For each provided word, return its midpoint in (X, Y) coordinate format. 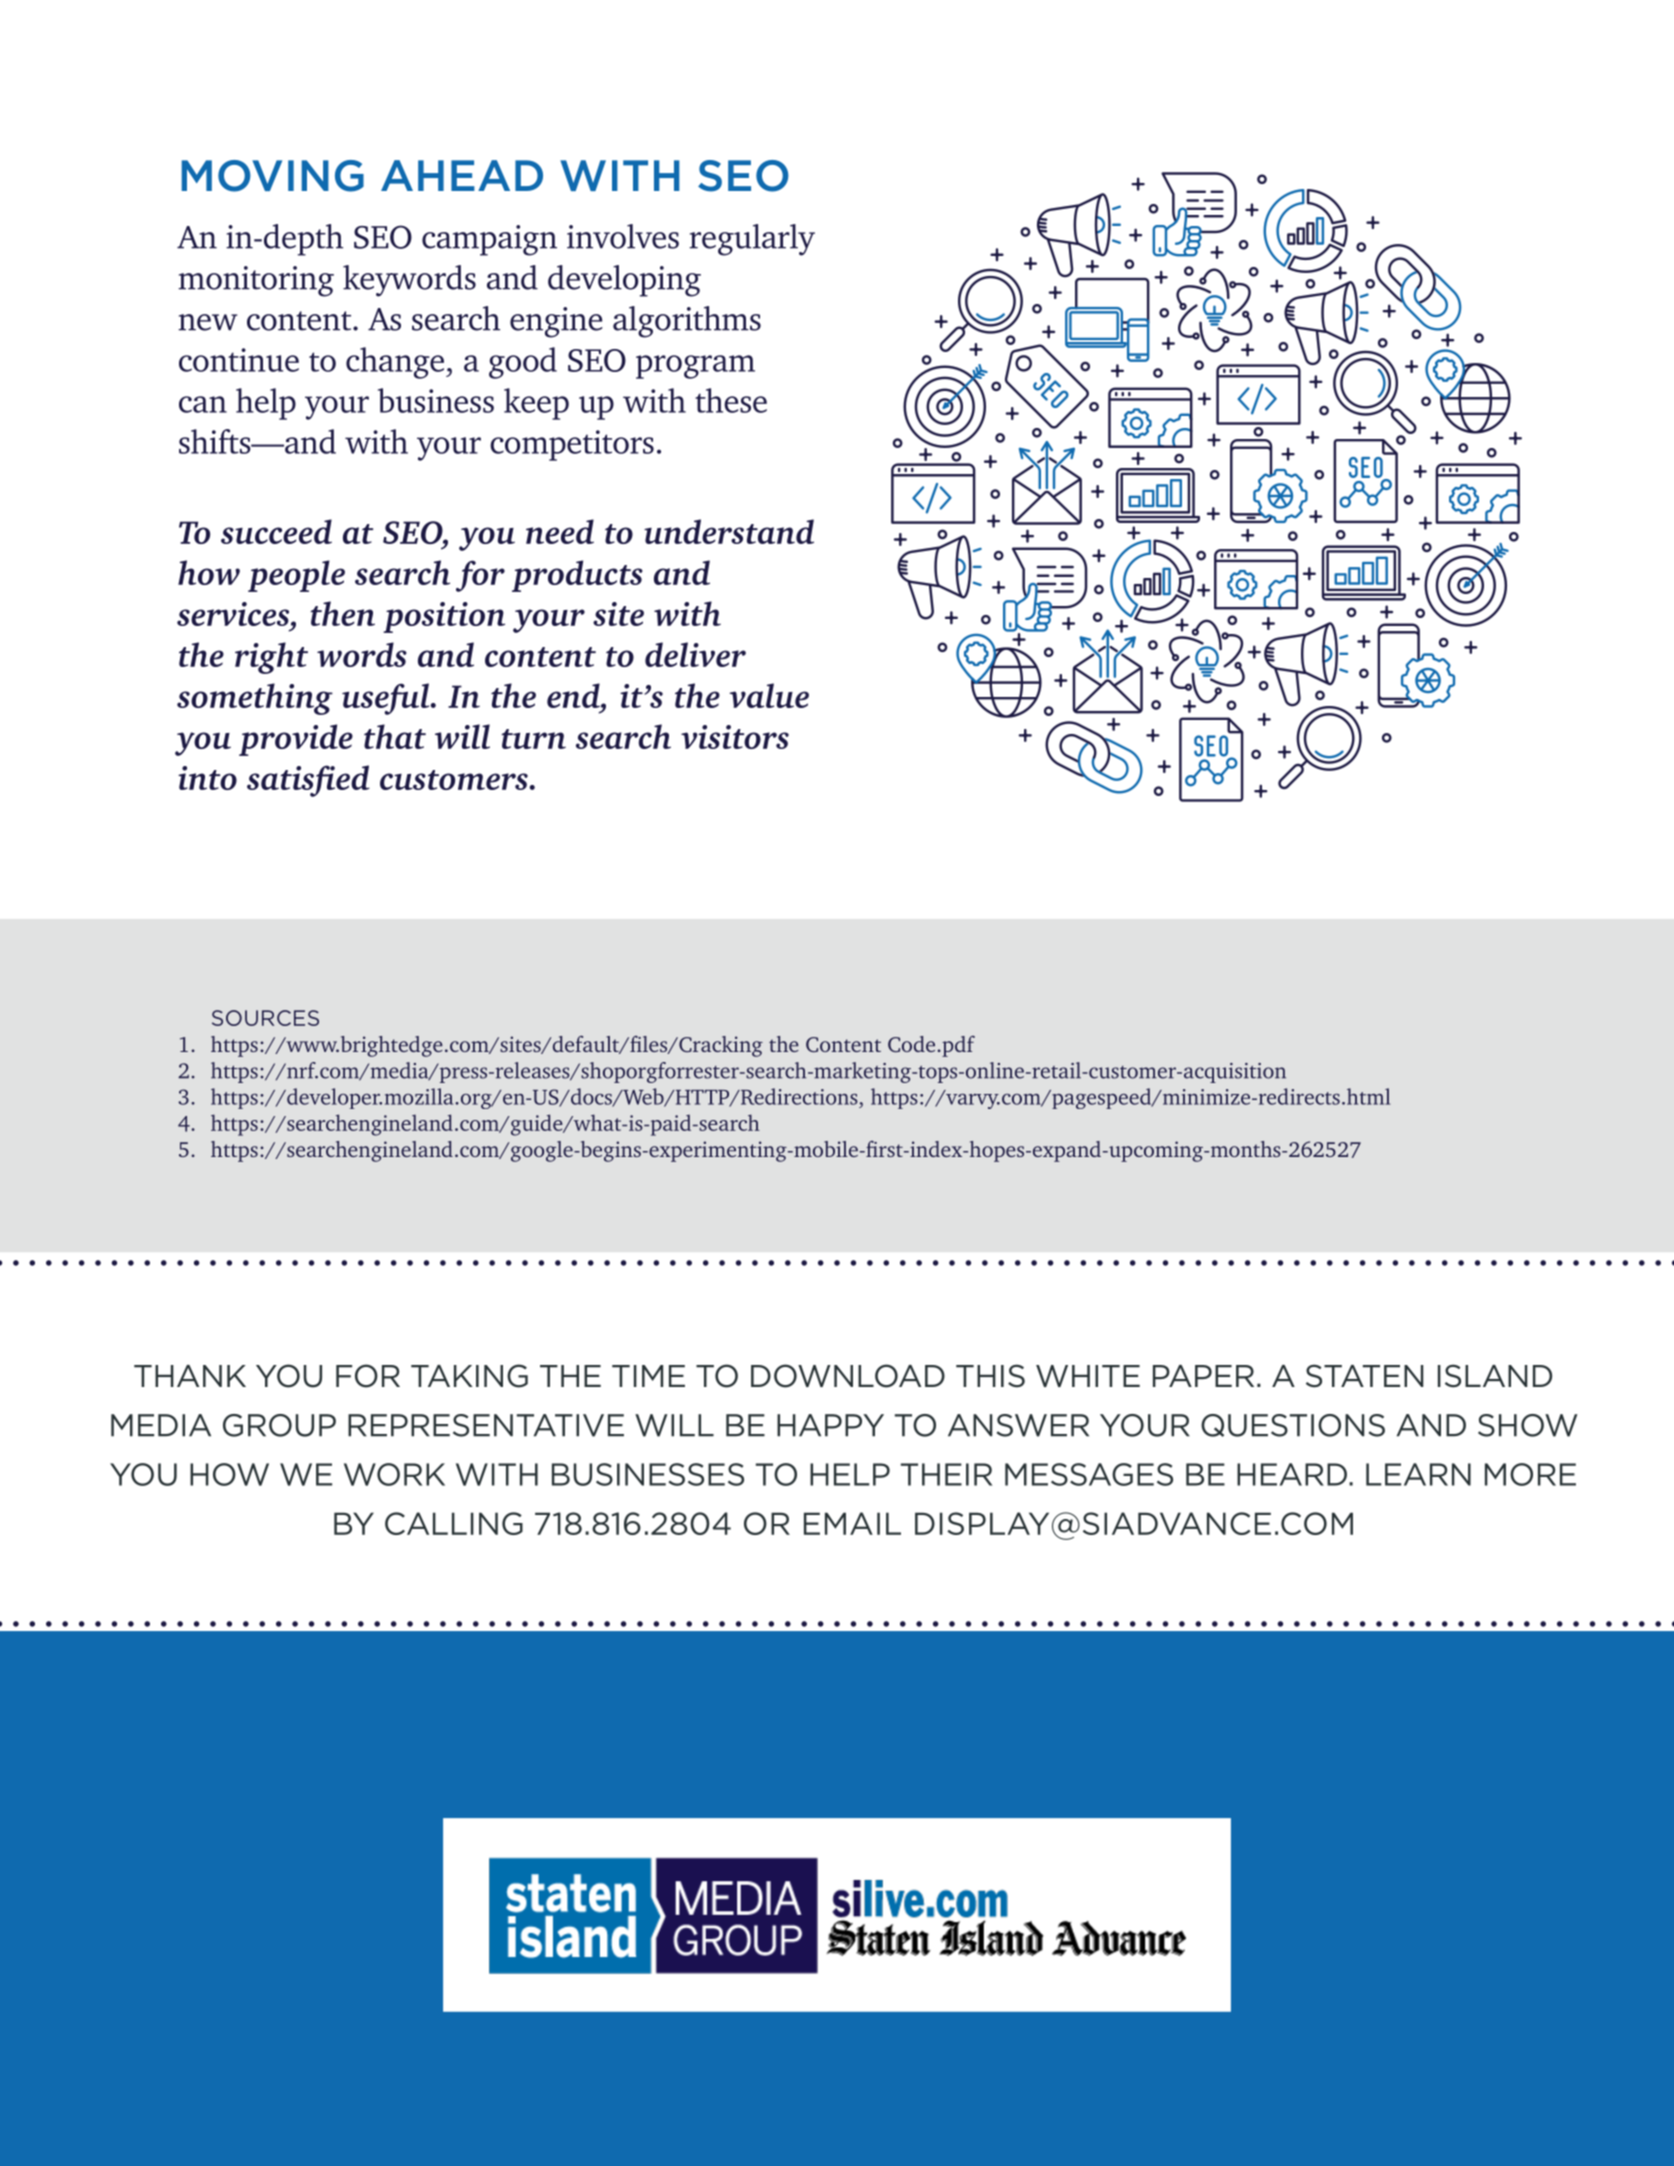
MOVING (272, 176)
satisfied (308, 781)
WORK (394, 1474)
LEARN (1418, 1474)
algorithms (687, 322)
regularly (752, 240)
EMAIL (852, 1523)
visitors (735, 737)
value (769, 695)
